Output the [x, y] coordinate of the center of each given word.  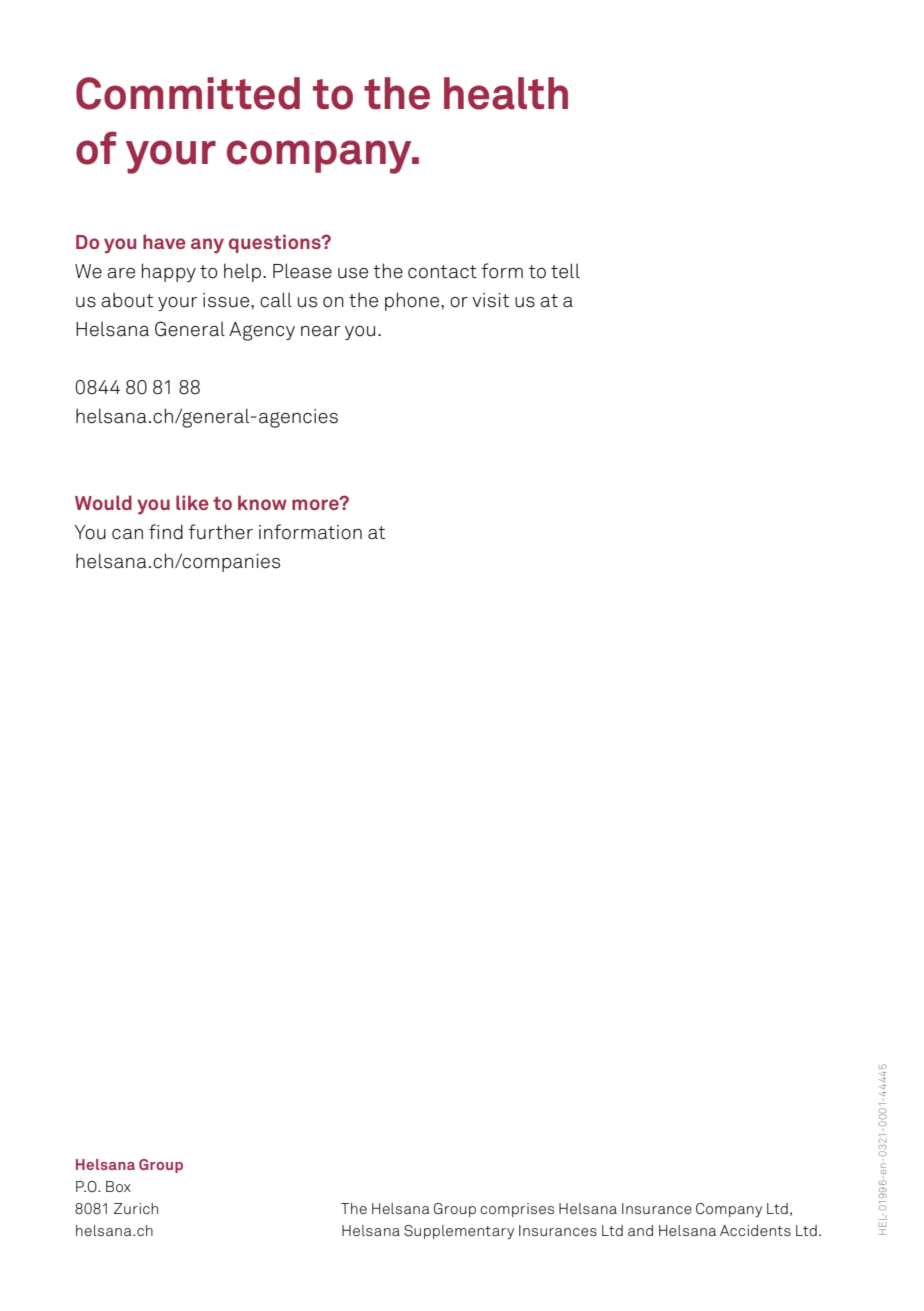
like [192, 502]
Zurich [136, 1208]
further [221, 532]
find [166, 532]
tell [565, 271]
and [640, 1230]
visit [490, 300]
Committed [188, 93]
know [262, 502]
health [506, 93]
